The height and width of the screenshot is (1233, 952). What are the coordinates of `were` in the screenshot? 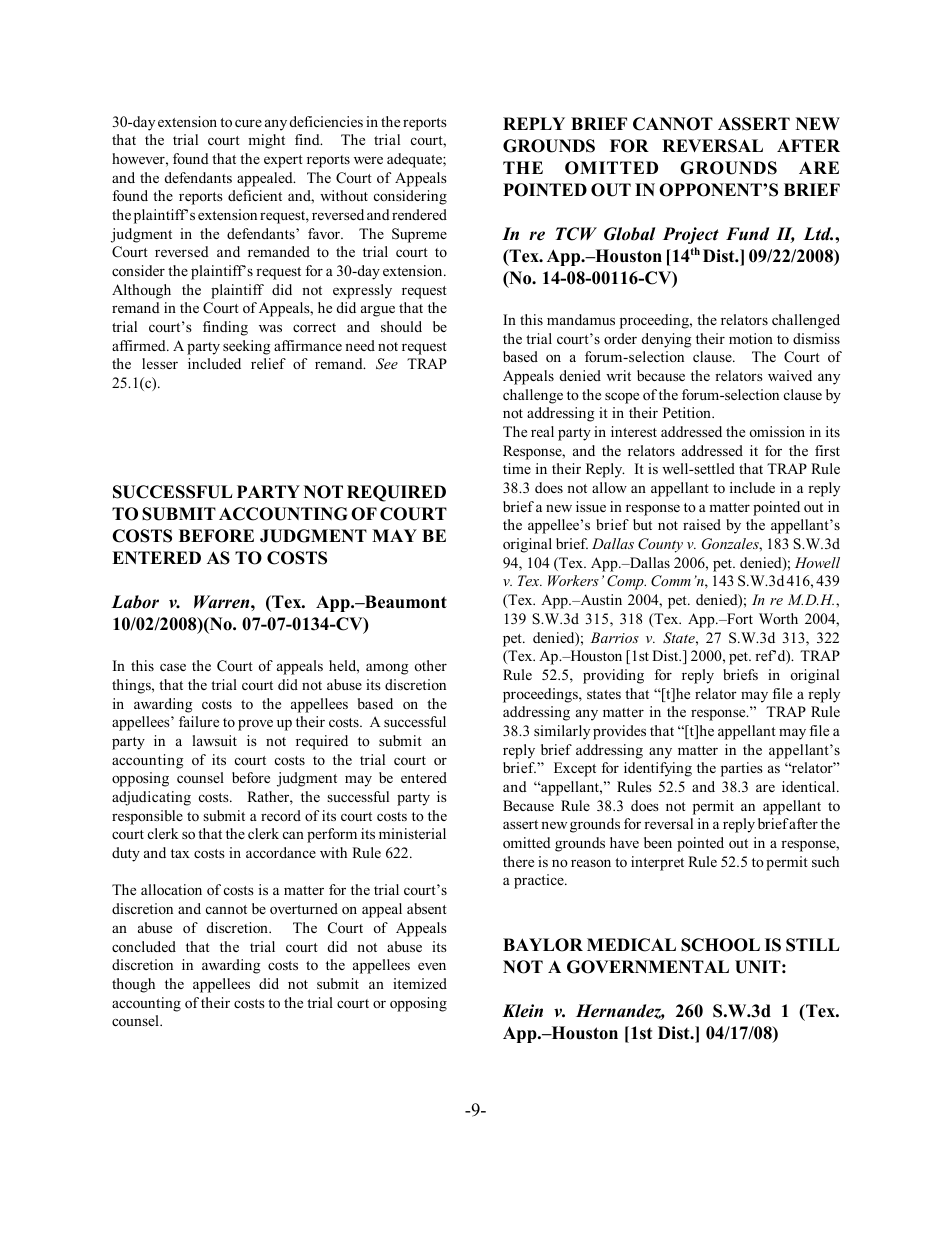 It's located at (368, 160).
